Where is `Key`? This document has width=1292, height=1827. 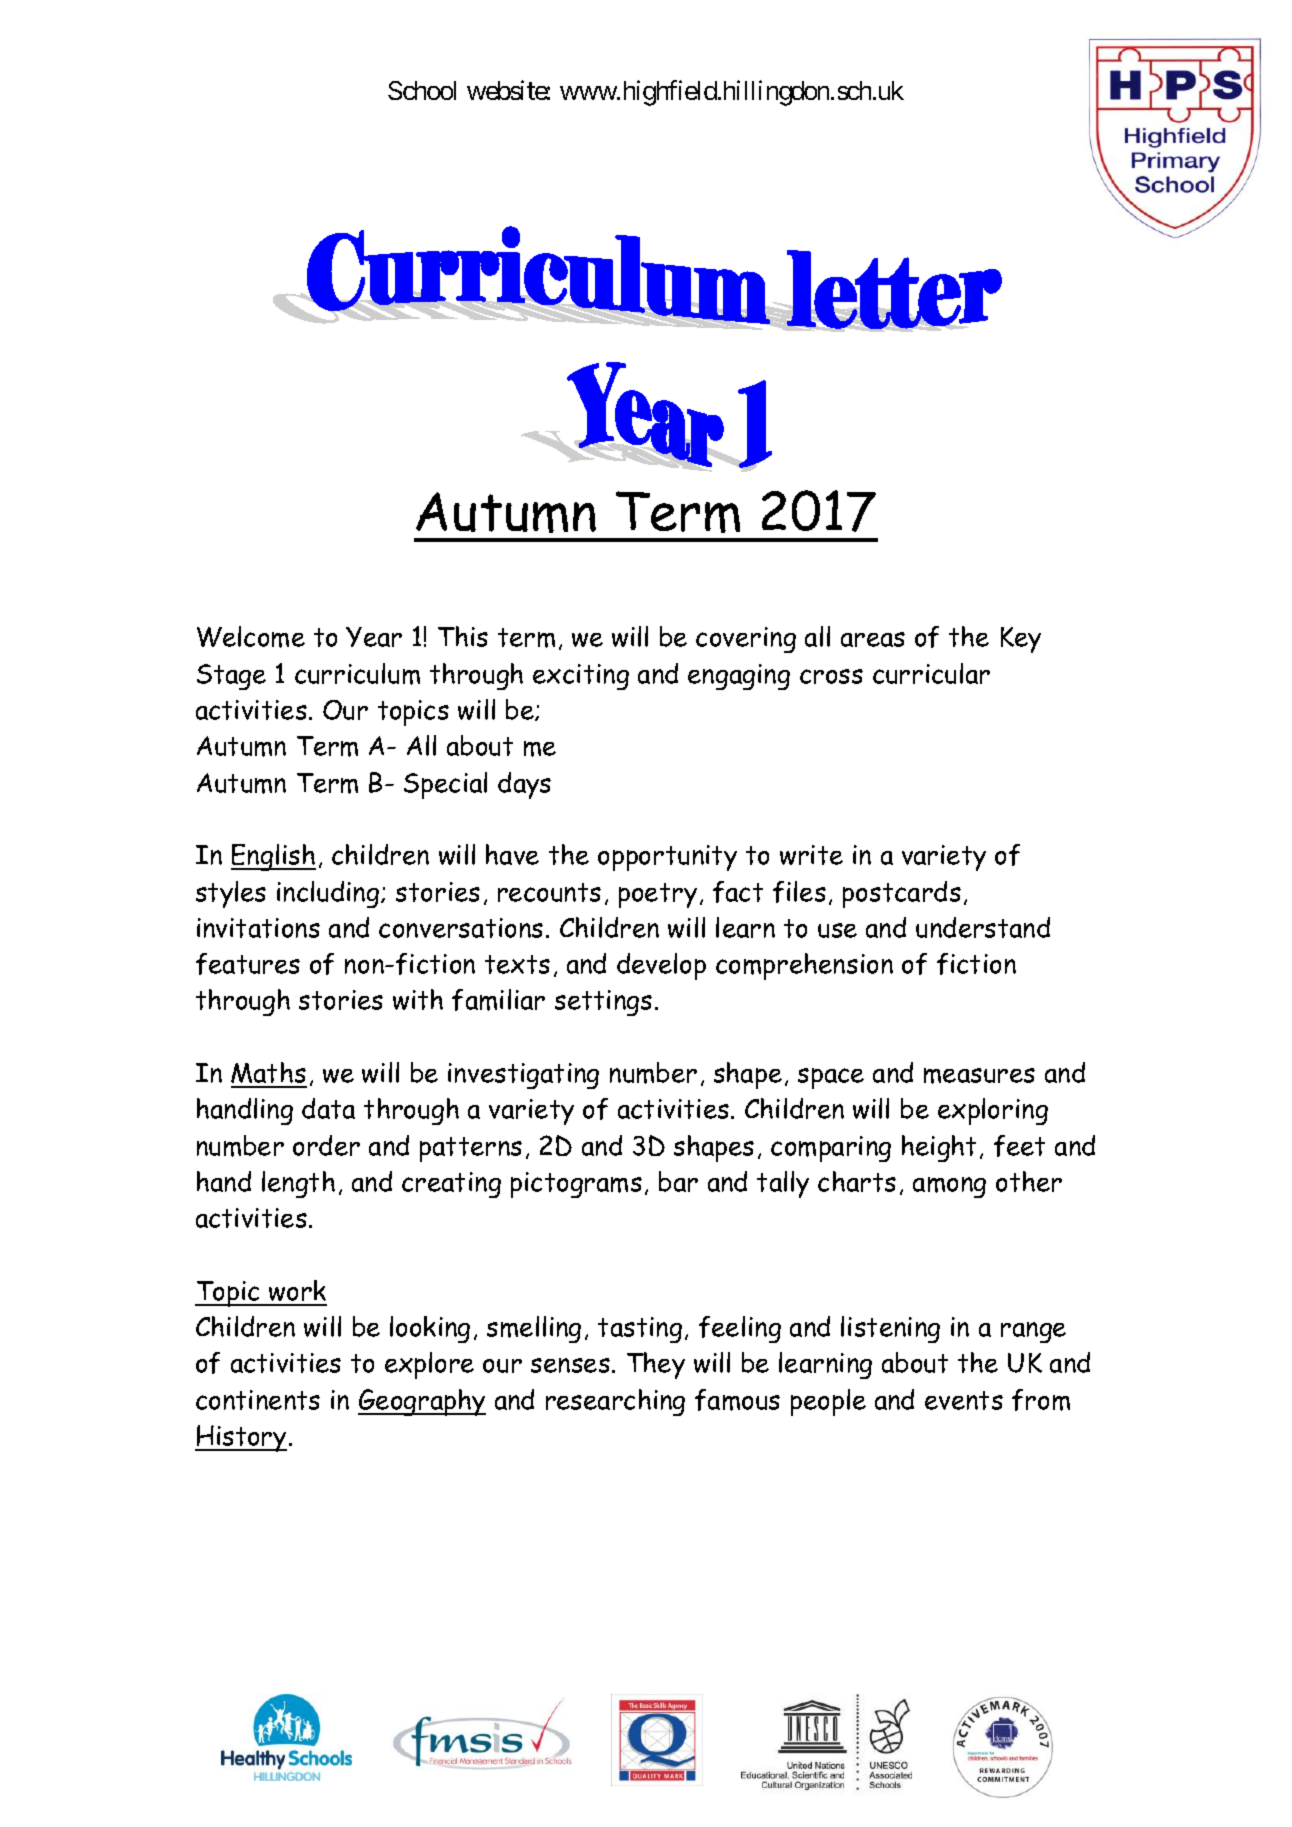
Key is located at coordinates (1021, 640).
